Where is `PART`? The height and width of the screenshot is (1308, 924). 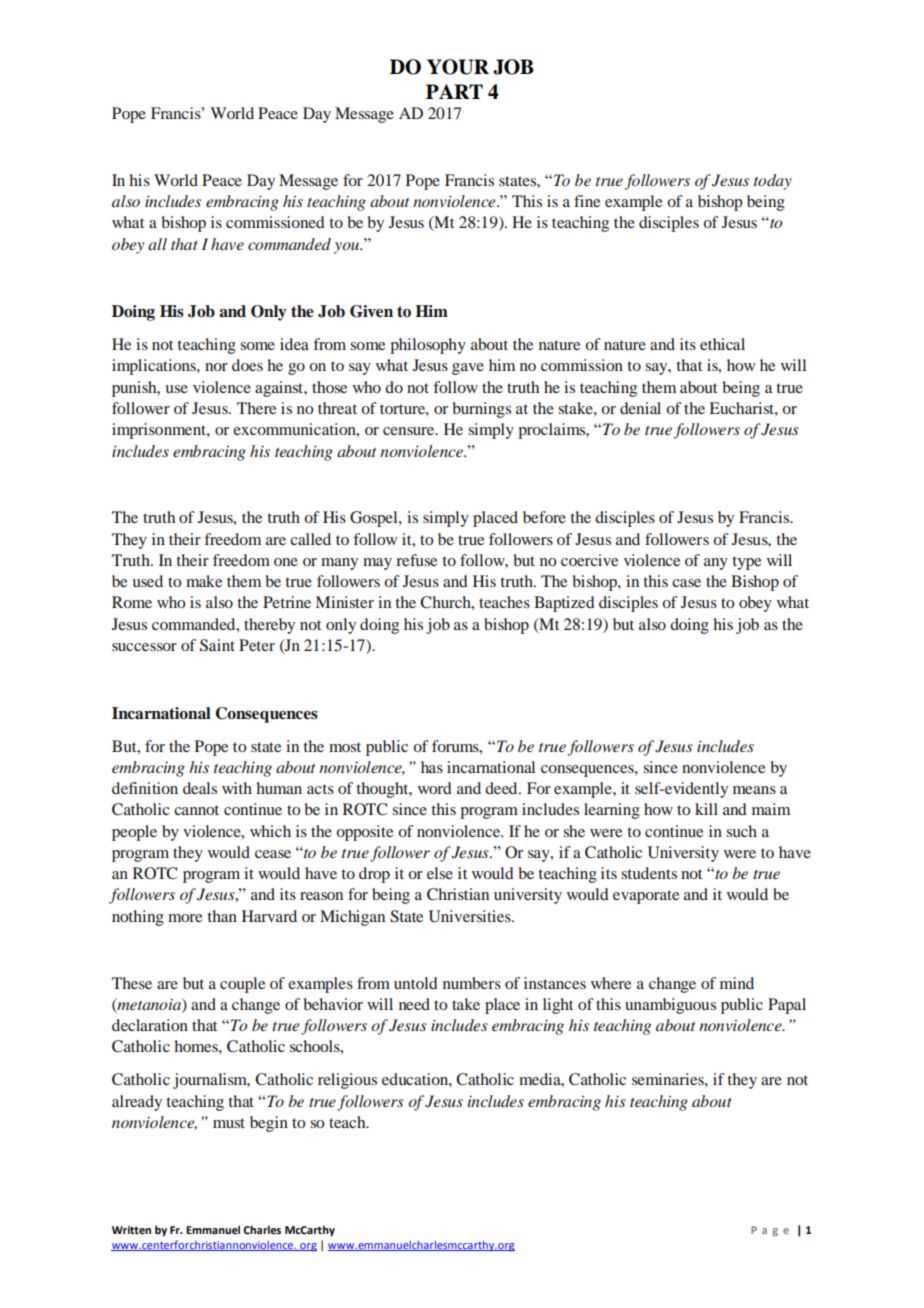
PART is located at coordinates (454, 91).
